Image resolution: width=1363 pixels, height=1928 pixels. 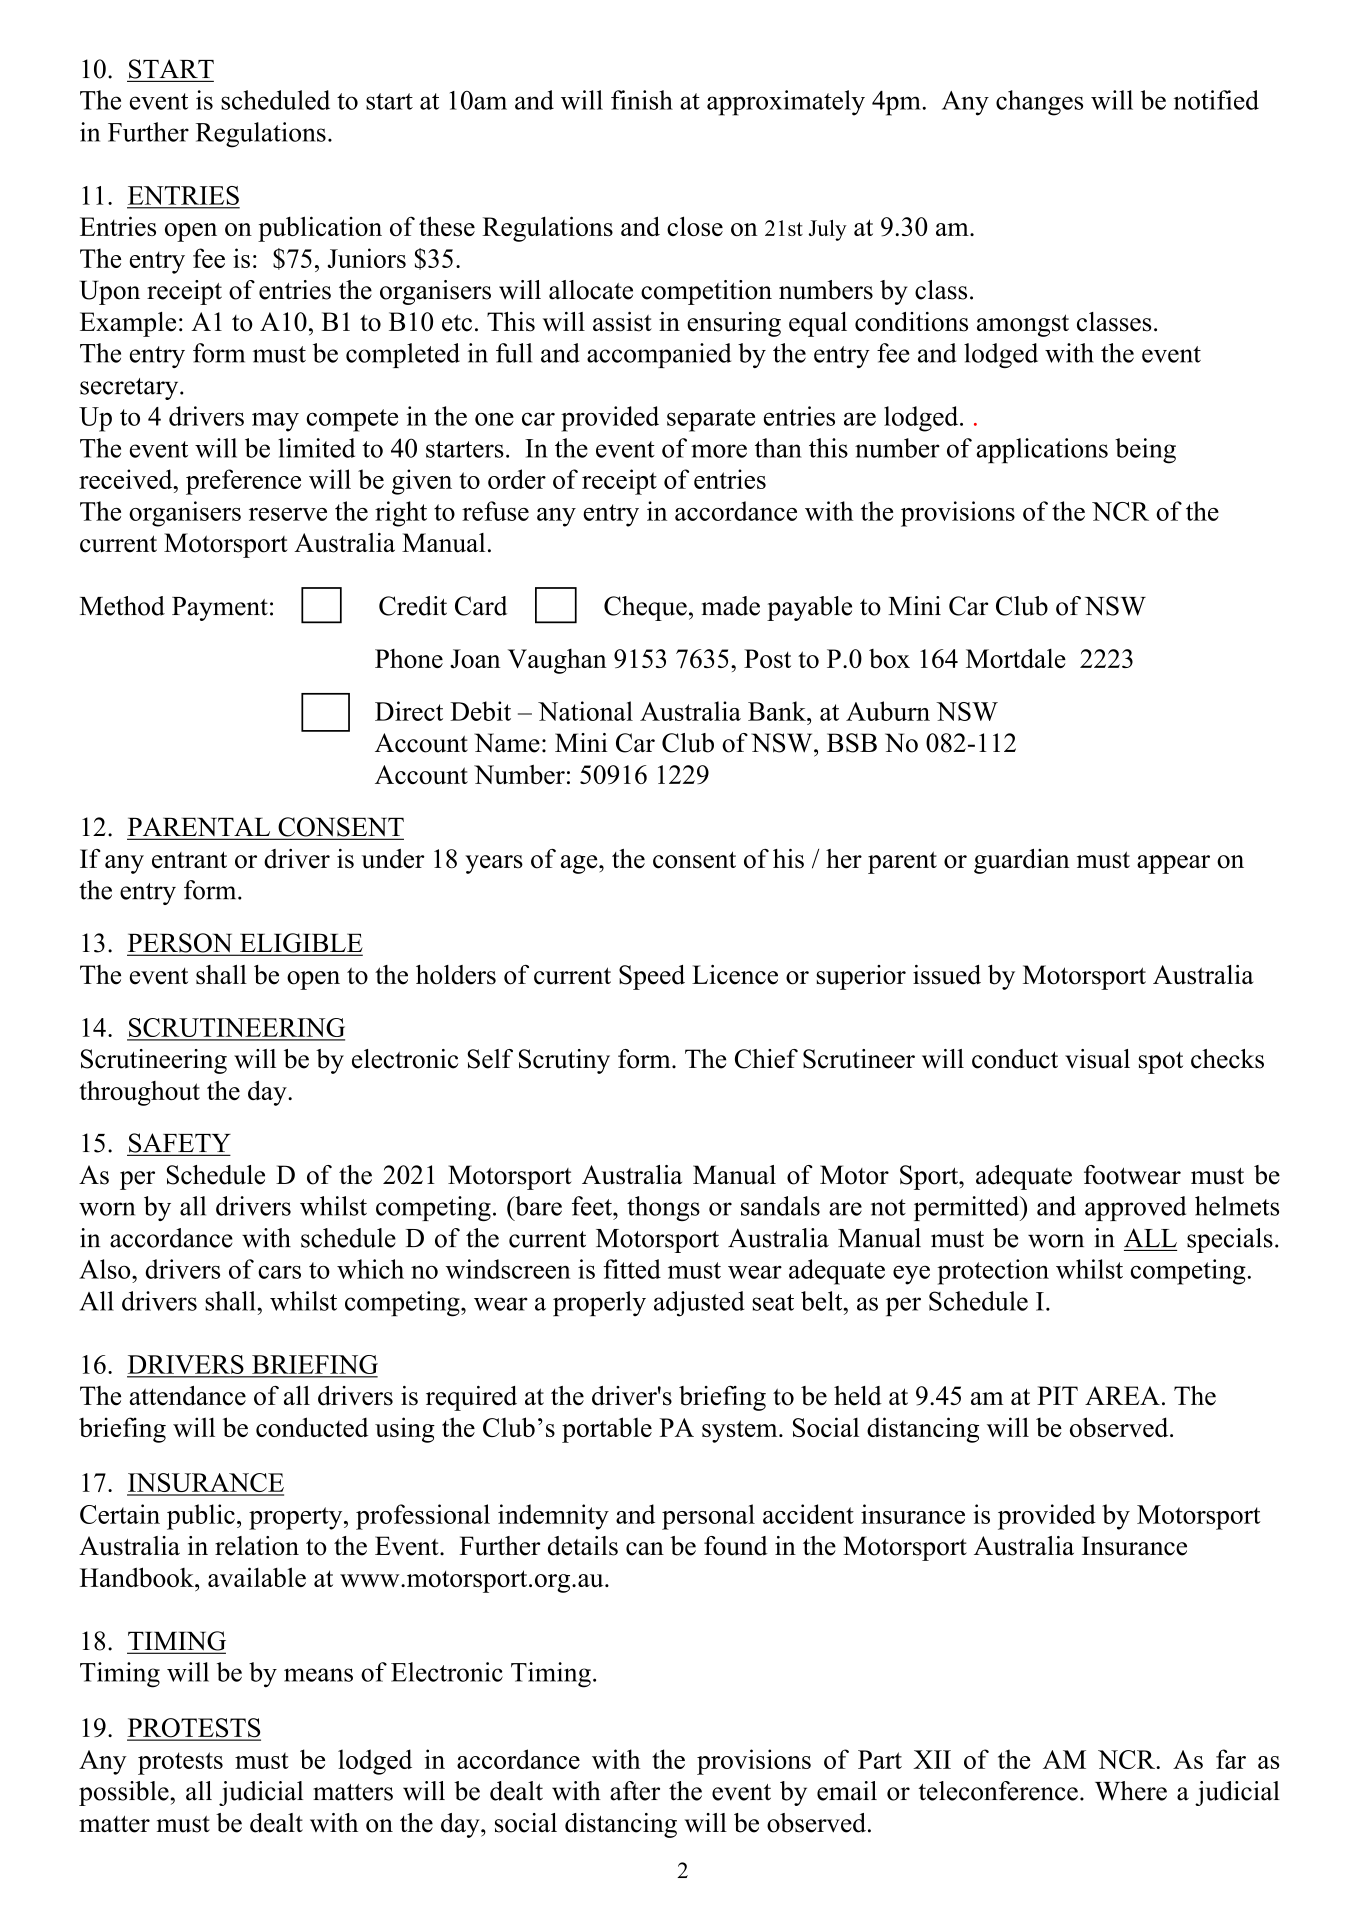 I want to click on Juniors, so click(x=367, y=258).
